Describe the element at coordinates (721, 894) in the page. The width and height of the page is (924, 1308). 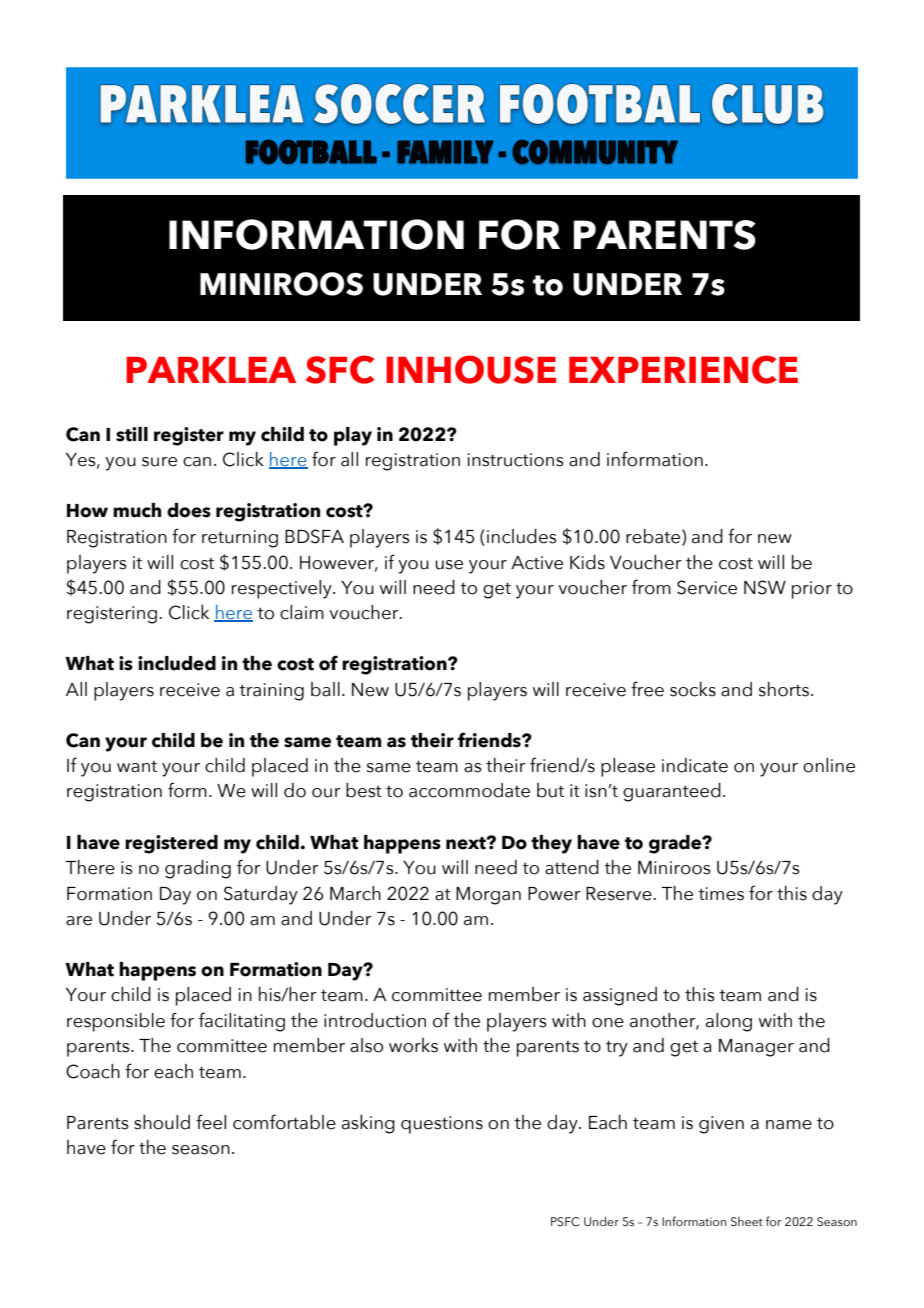
I see `times` at that location.
